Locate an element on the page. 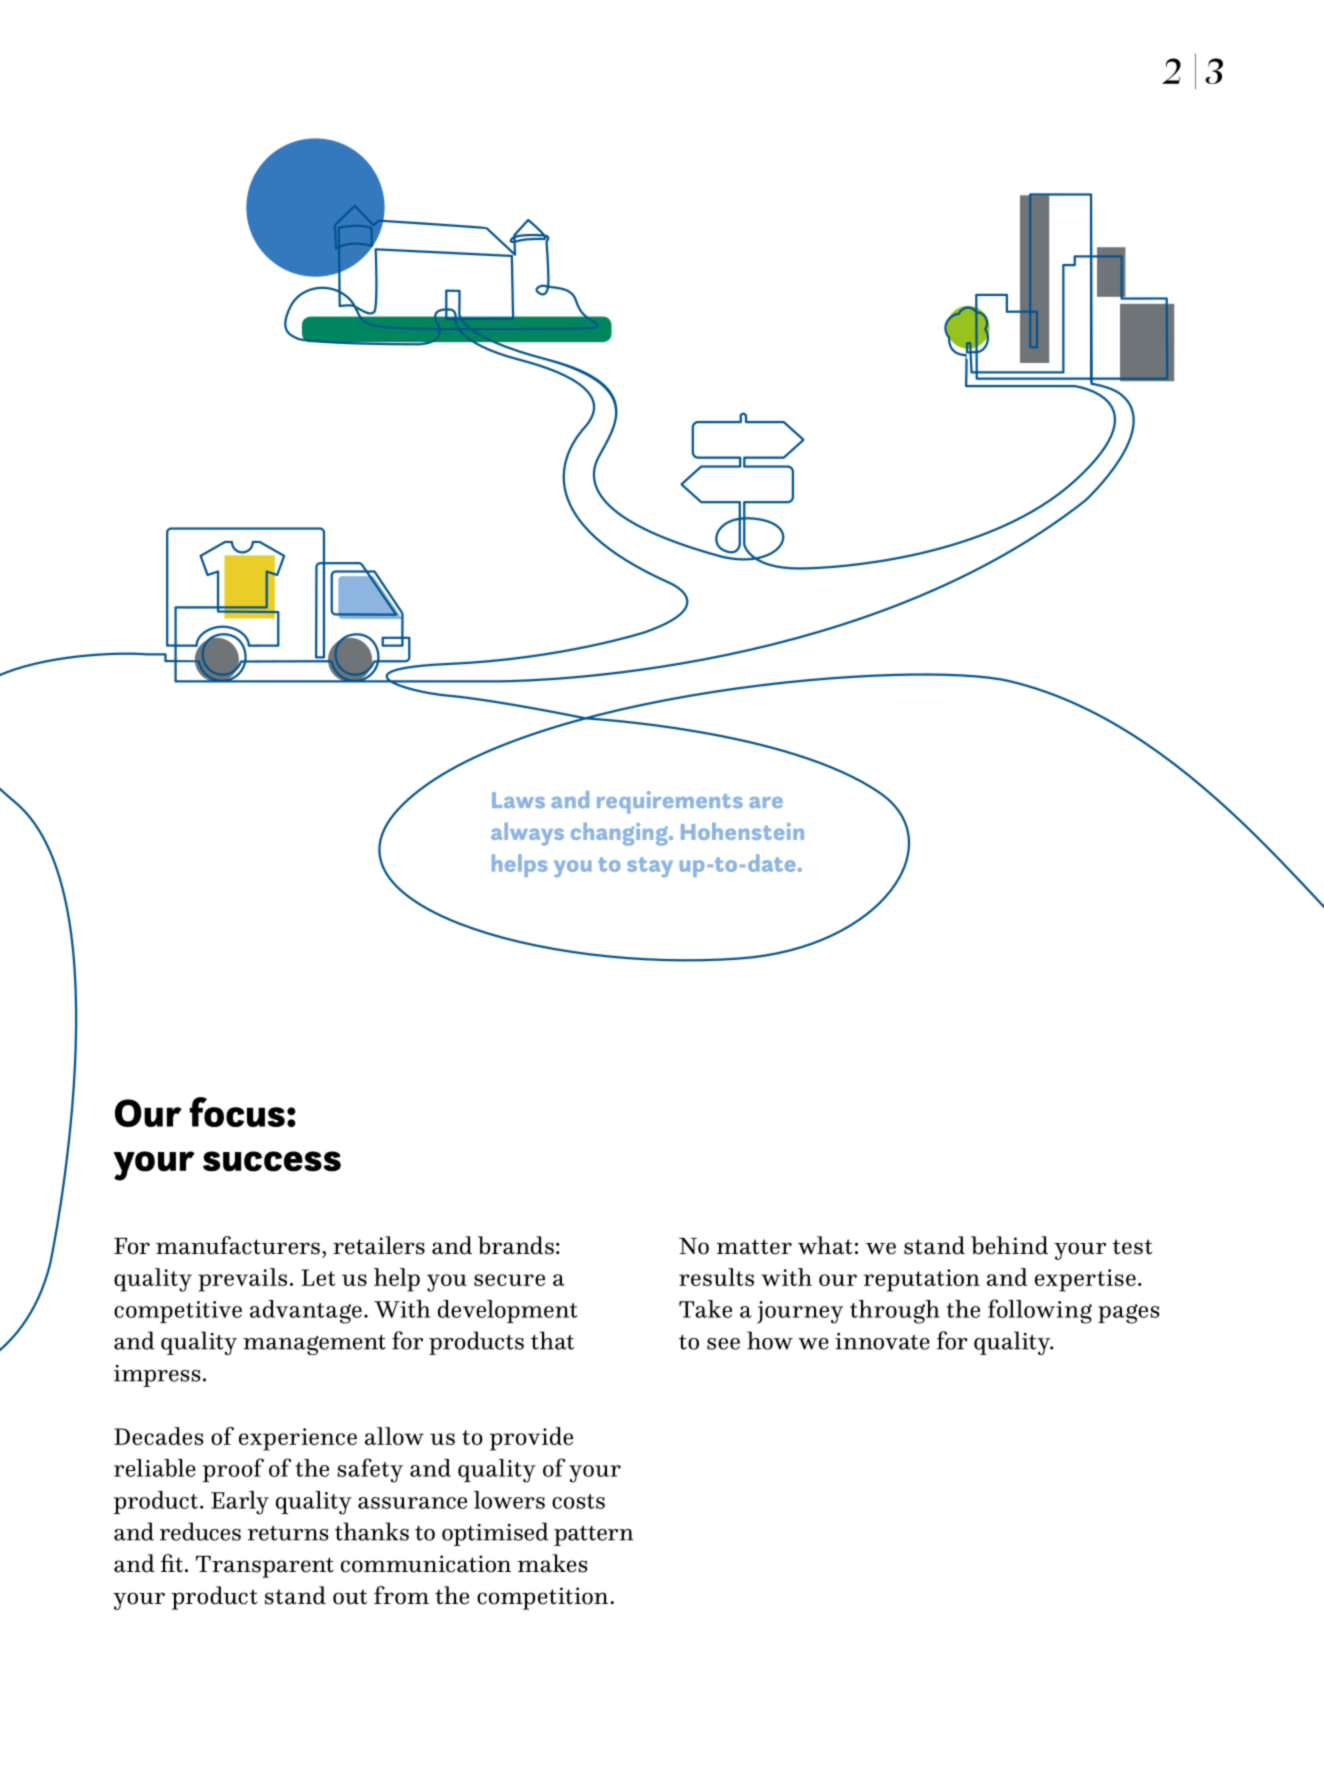 This page has height=1766, width=1324. changing is located at coordinates (620, 834).
